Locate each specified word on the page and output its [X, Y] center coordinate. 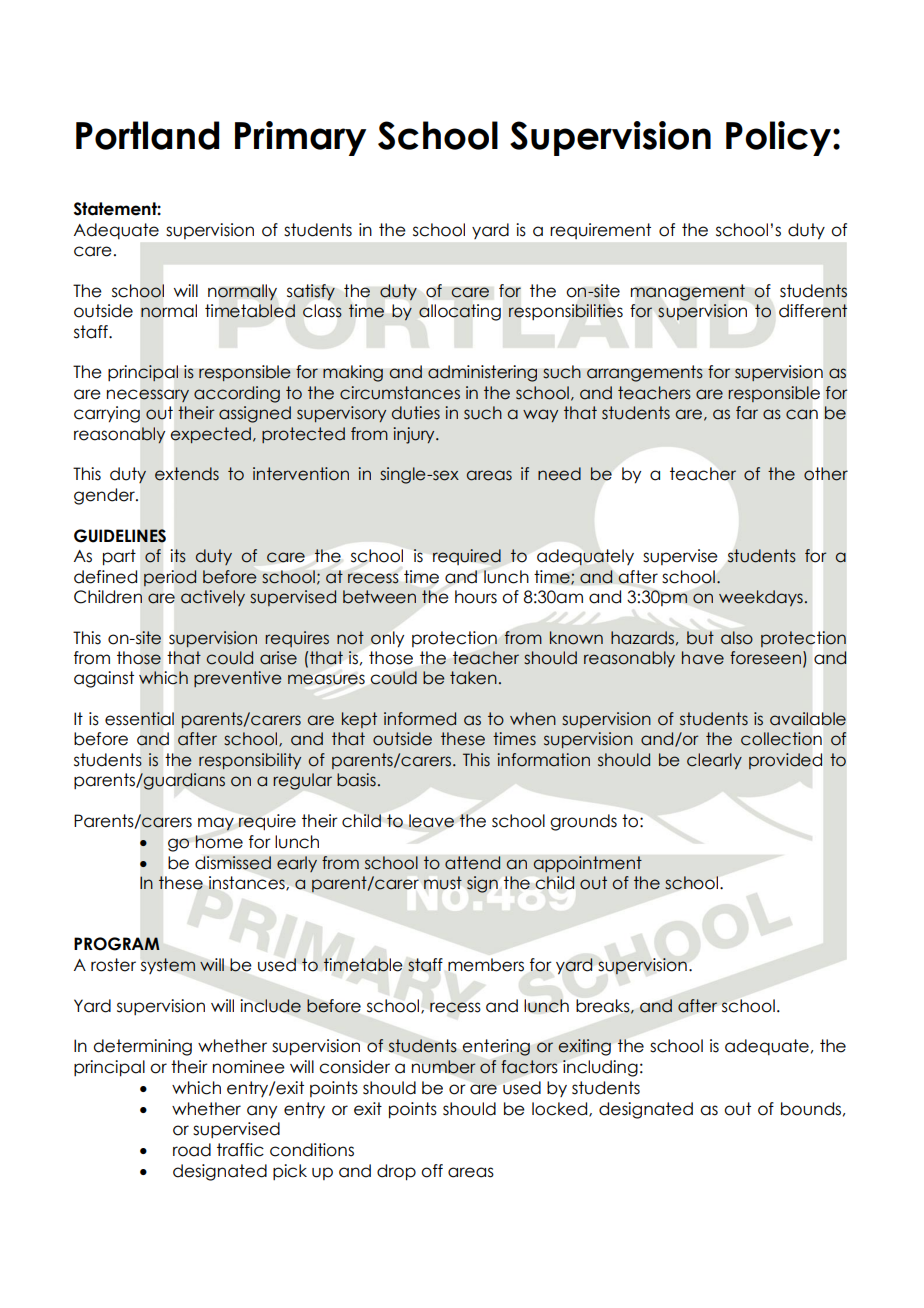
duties [416, 413]
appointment [587, 864]
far [747, 413]
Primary [300, 138]
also [737, 638]
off [432, 1171]
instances [248, 883]
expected [211, 435]
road [192, 1150]
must [443, 883]
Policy [778, 138]
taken [473, 678]
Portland [148, 135]
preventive [238, 679]
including [600, 1068]
